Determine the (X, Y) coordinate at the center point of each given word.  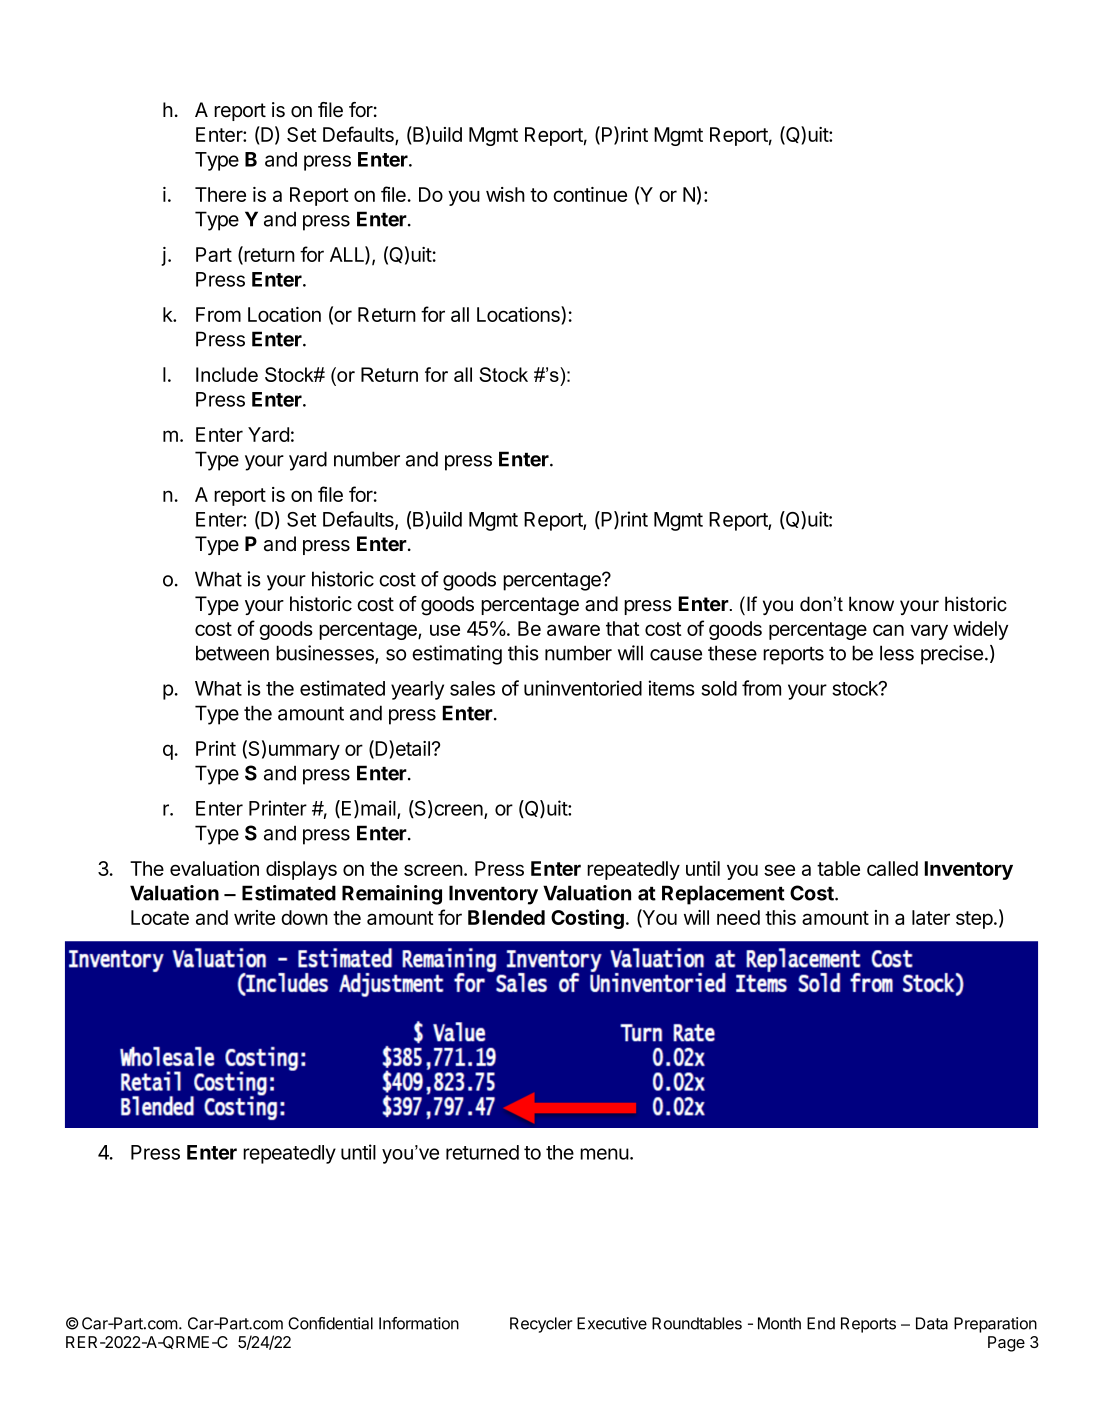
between (232, 653)
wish (505, 194)
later (931, 917)
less (897, 653)
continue (590, 194)
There (220, 194)
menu (604, 1154)
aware (573, 630)
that (623, 628)
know (871, 604)
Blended (506, 917)
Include (227, 374)
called (892, 868)
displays (301, 870)
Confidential (330, 1323)
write (254, 917)
